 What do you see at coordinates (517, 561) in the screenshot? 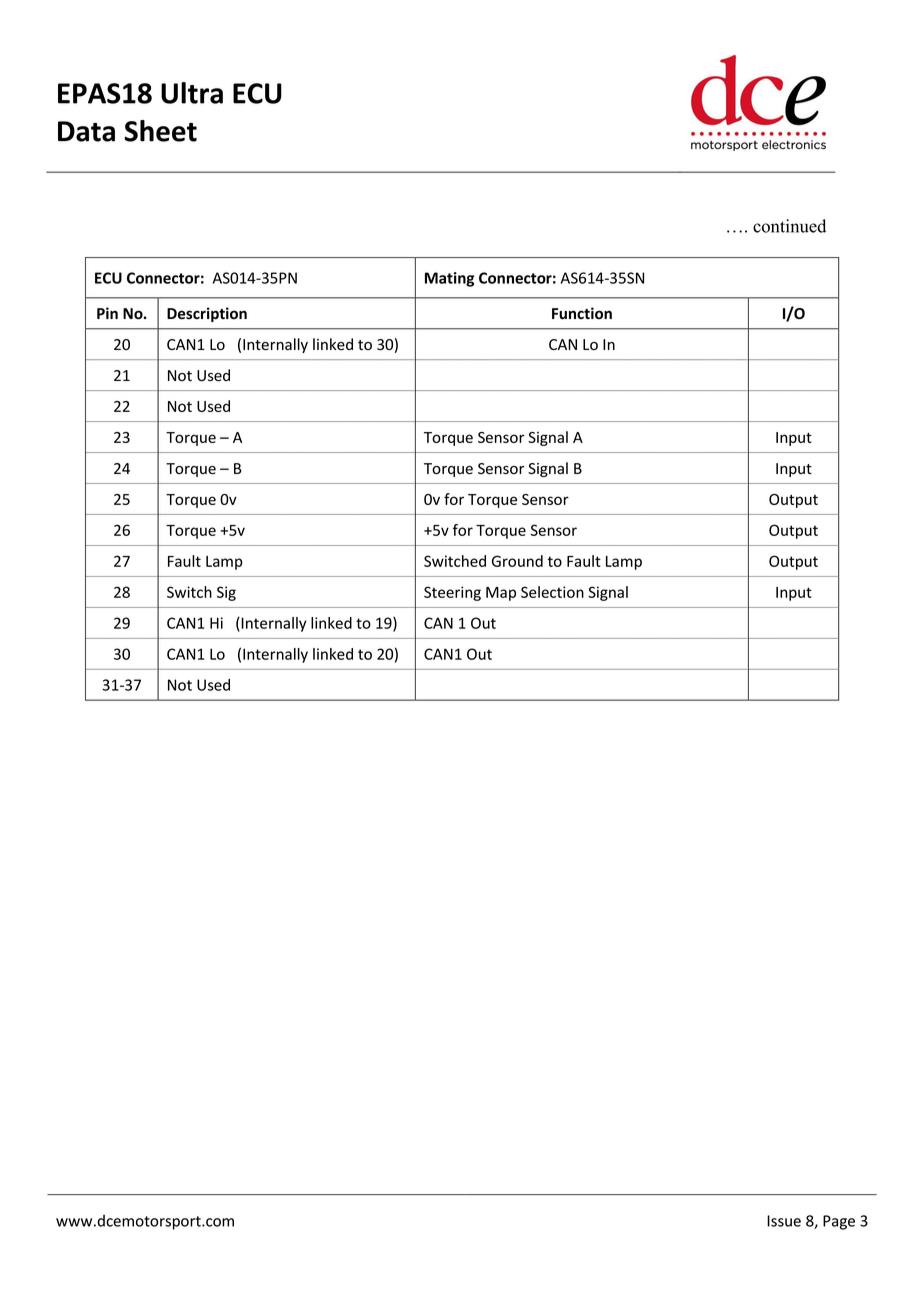
I see `Ground` at bounding box center [517, 561].
